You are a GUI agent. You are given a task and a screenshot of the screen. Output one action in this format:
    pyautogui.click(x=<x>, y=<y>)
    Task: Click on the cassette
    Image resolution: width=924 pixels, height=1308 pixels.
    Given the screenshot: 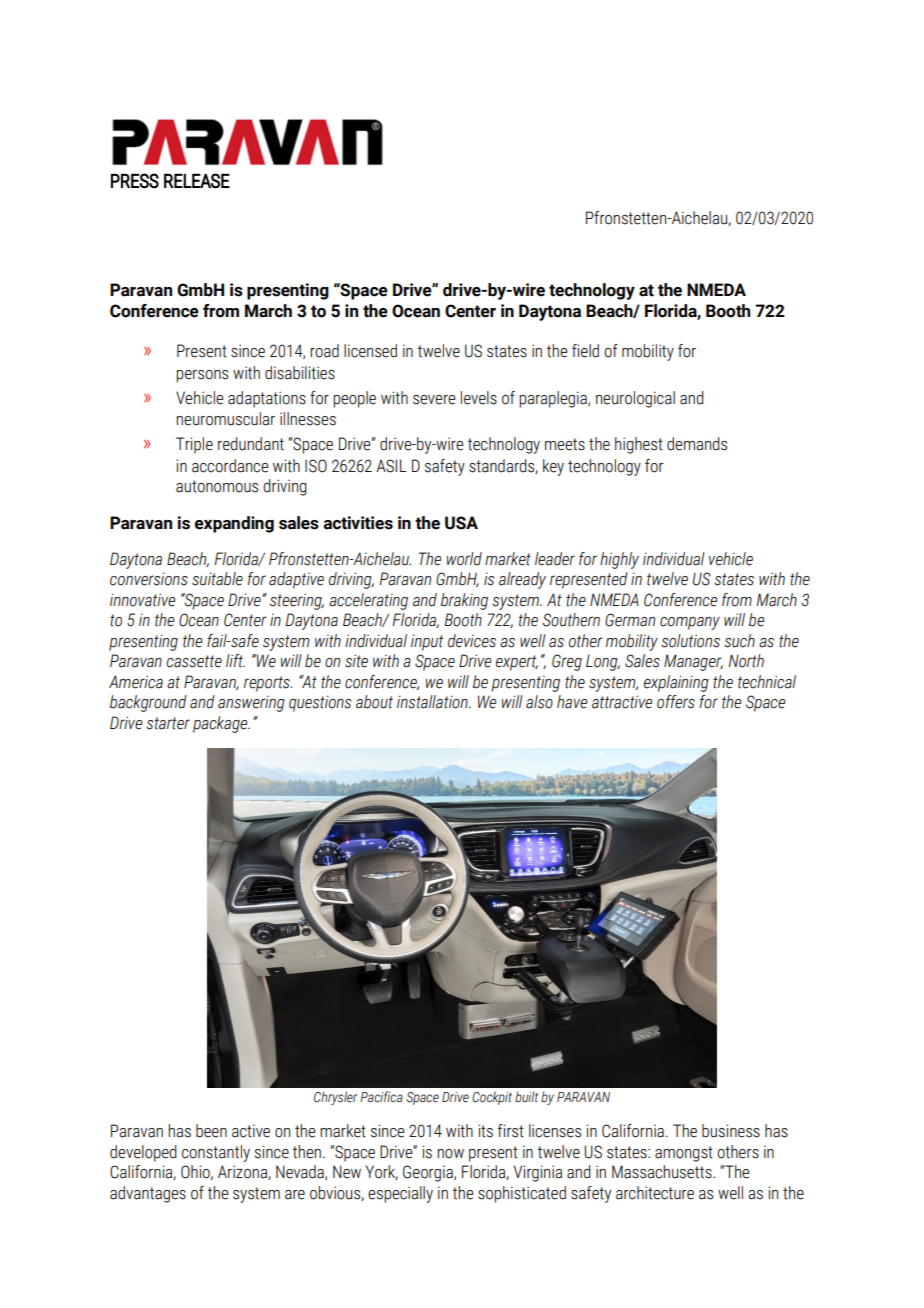 What is the action you would take?
    pyautogui.click(x=194, y=661)
